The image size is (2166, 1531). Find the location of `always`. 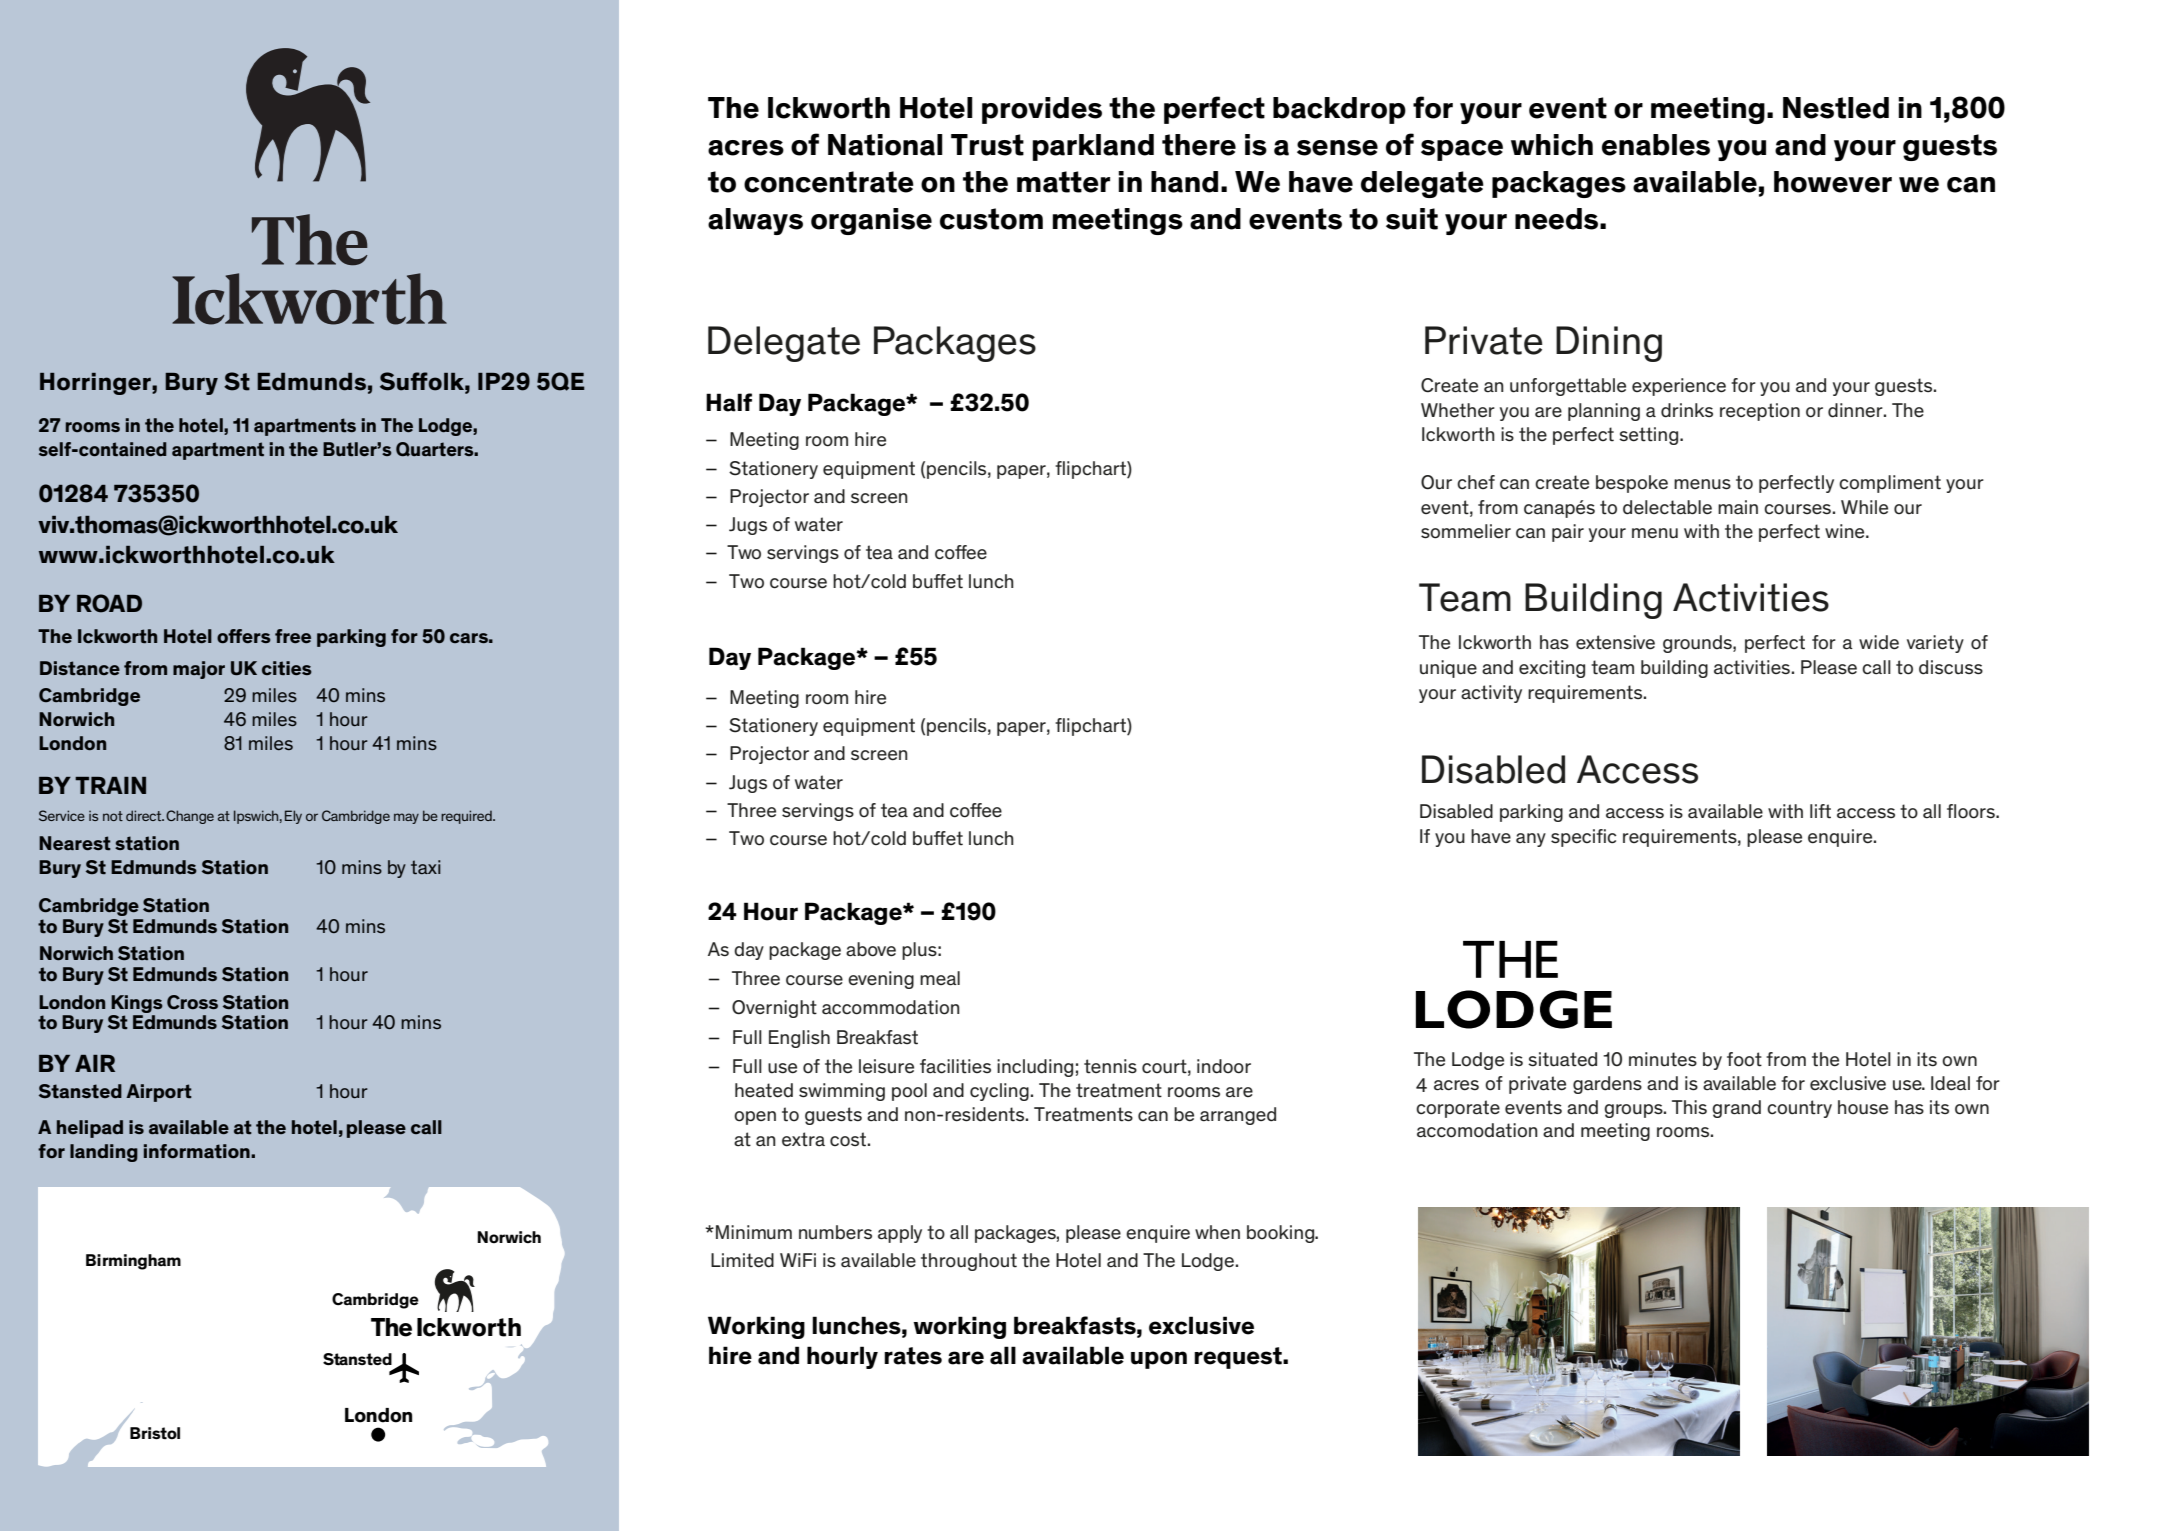

always is located at coordinates (755, 221).
